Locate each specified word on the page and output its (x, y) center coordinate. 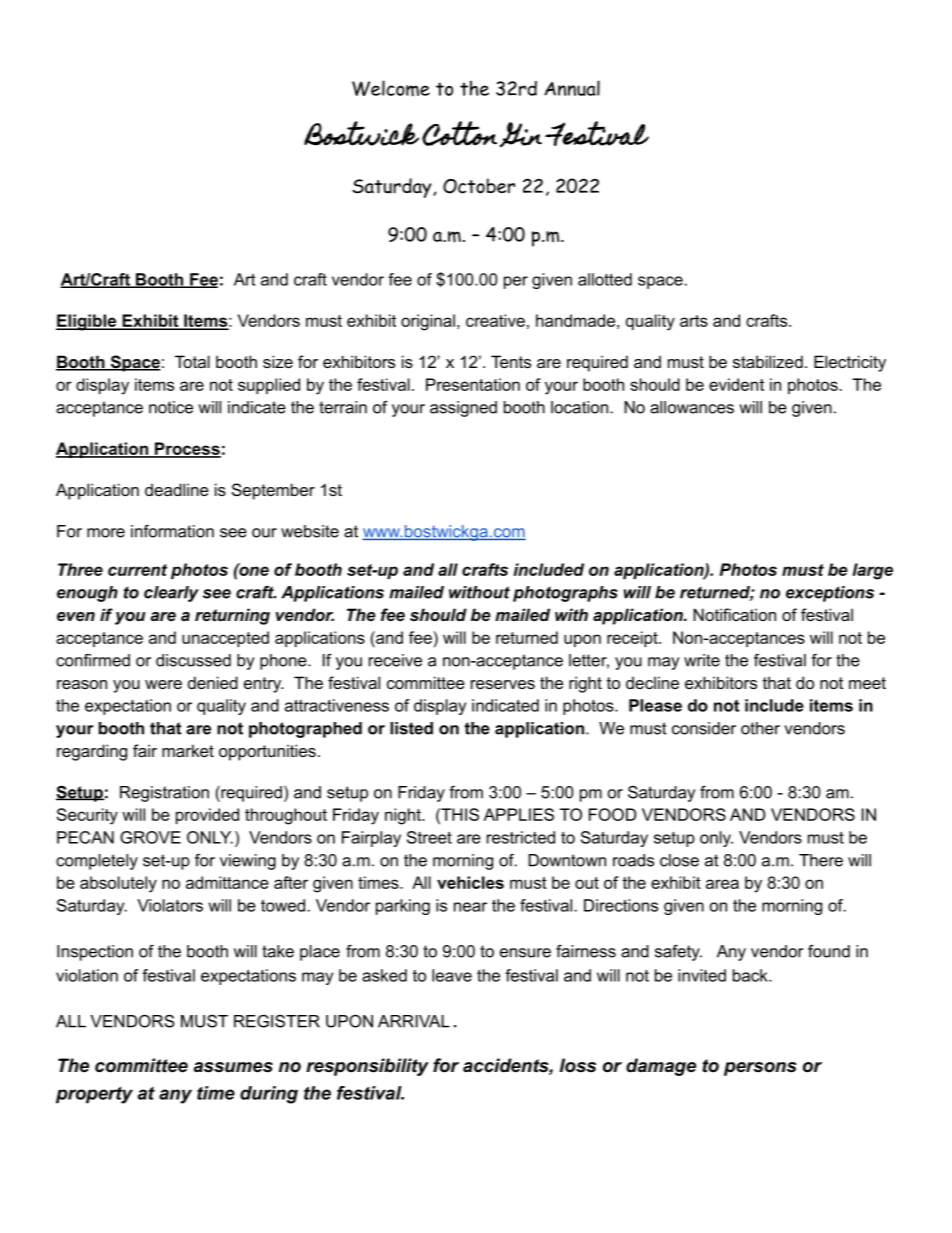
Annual (572, 88)
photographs (565, 594)
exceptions (830, 594)
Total (192, 361)
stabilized (768, 361)
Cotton (459, 133)
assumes (233, 1067)
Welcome (391, 88)
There (821, 860)
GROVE (150, 837)
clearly (171, 594)
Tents (511, 361)
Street (429, 837)
